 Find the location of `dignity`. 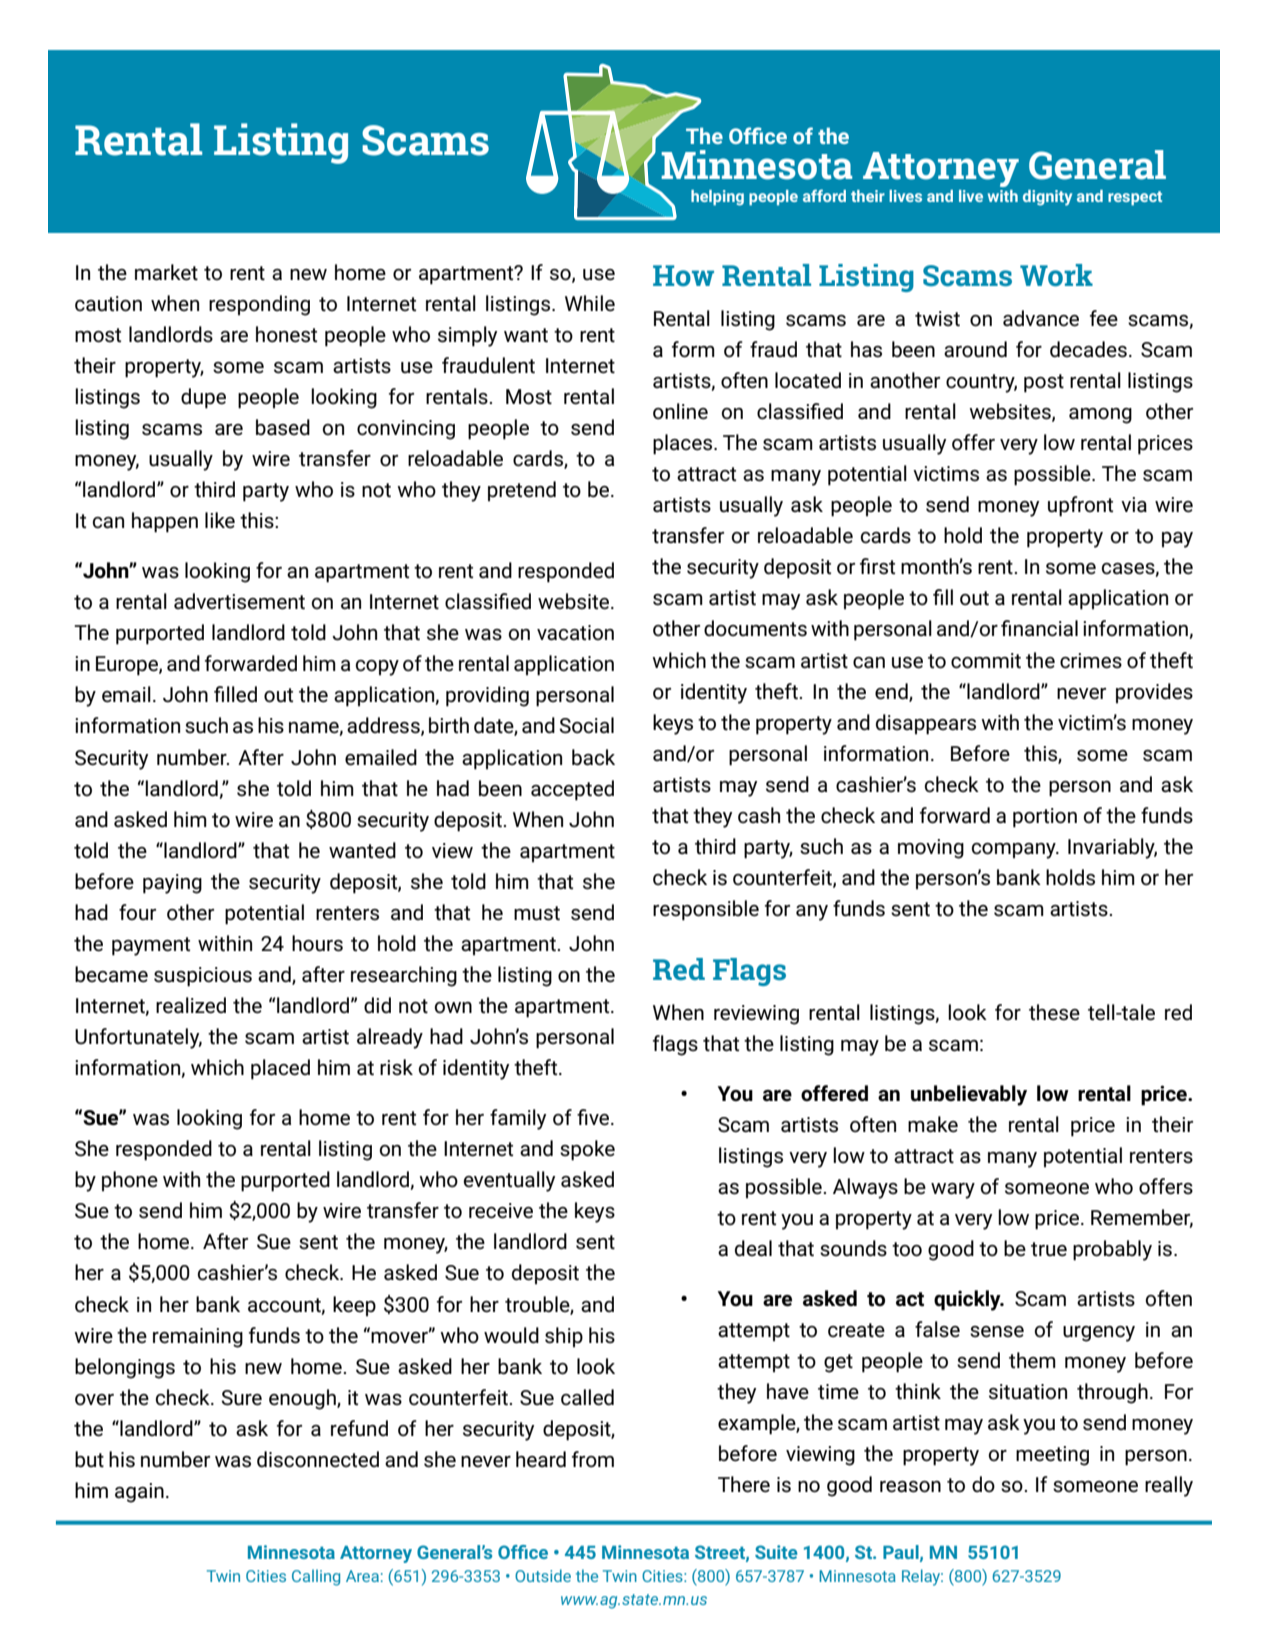

dignity is located at coordinates (1047, 198).
